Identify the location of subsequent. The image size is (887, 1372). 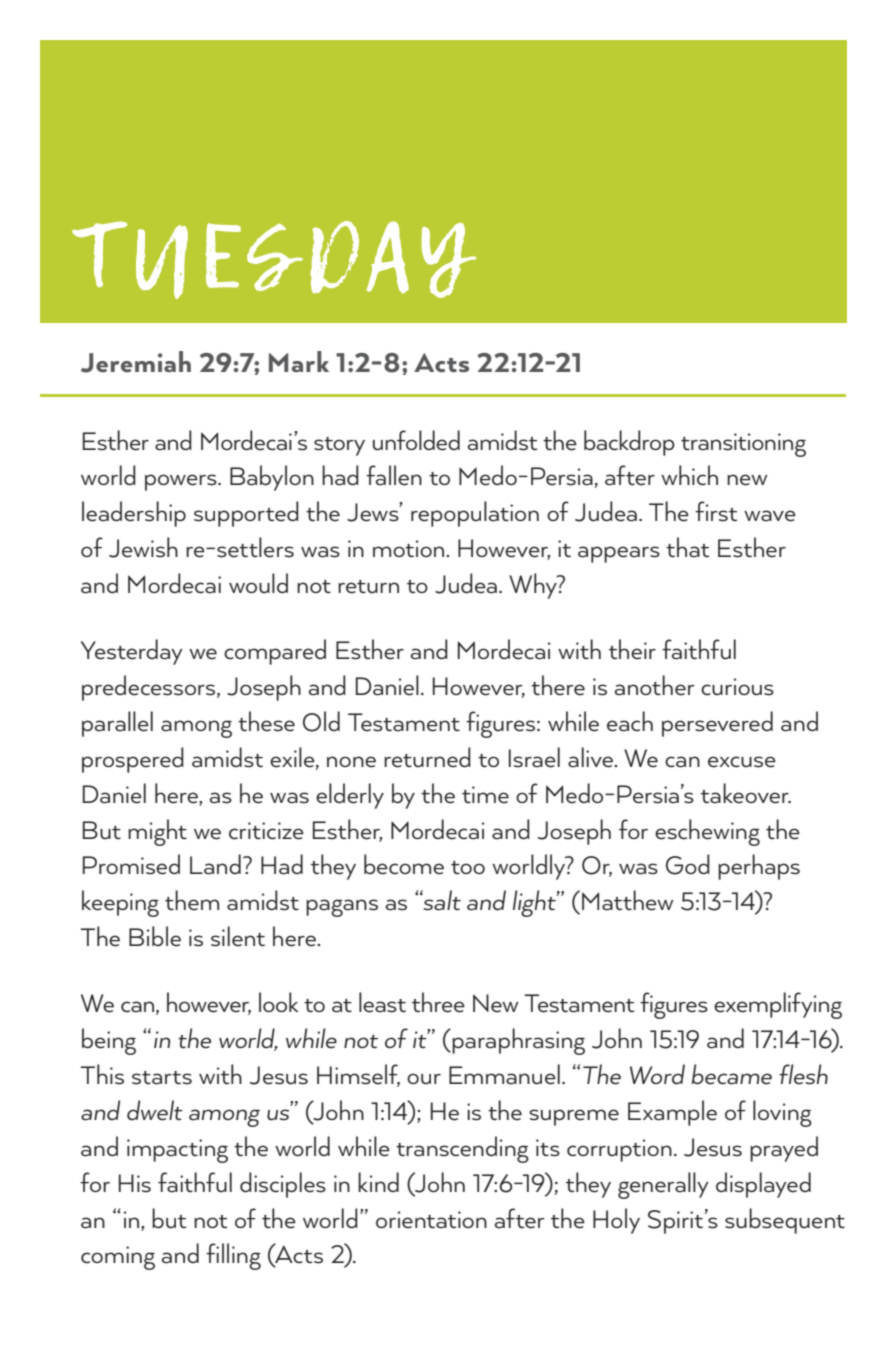
(785, 1221).
